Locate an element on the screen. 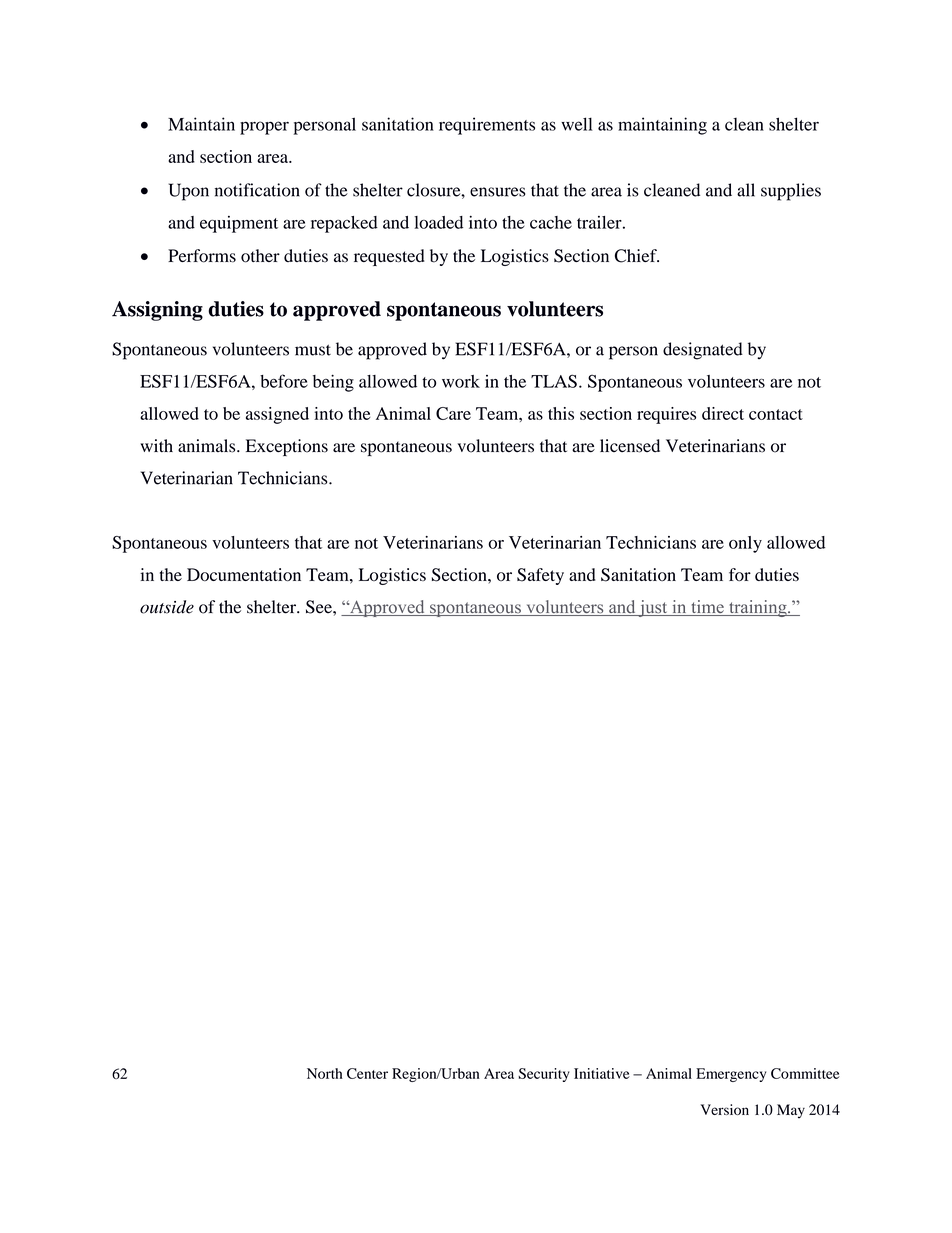  proper is located at coordinates (264, 128).
